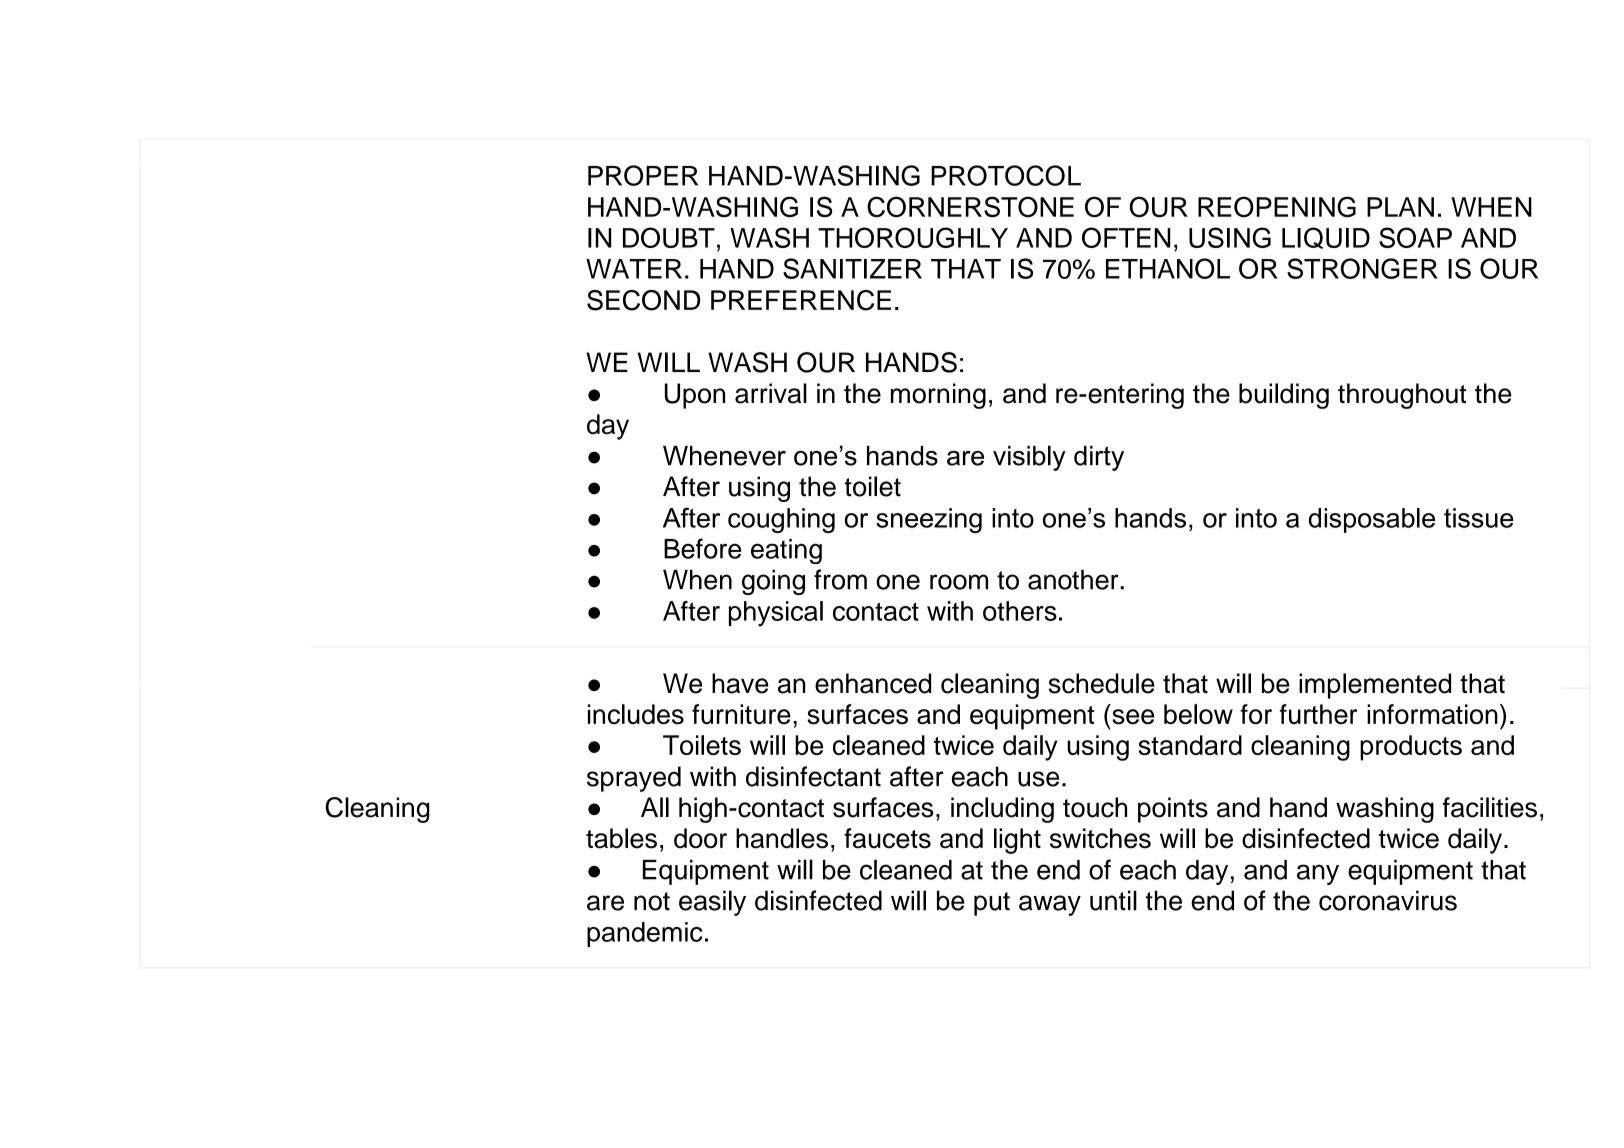 The width and height of the screenshot is (1624, 1148). What do you see at coordinates (938, 396) in the screenshot?
I see `morning` at bounding box center [938, 396].
